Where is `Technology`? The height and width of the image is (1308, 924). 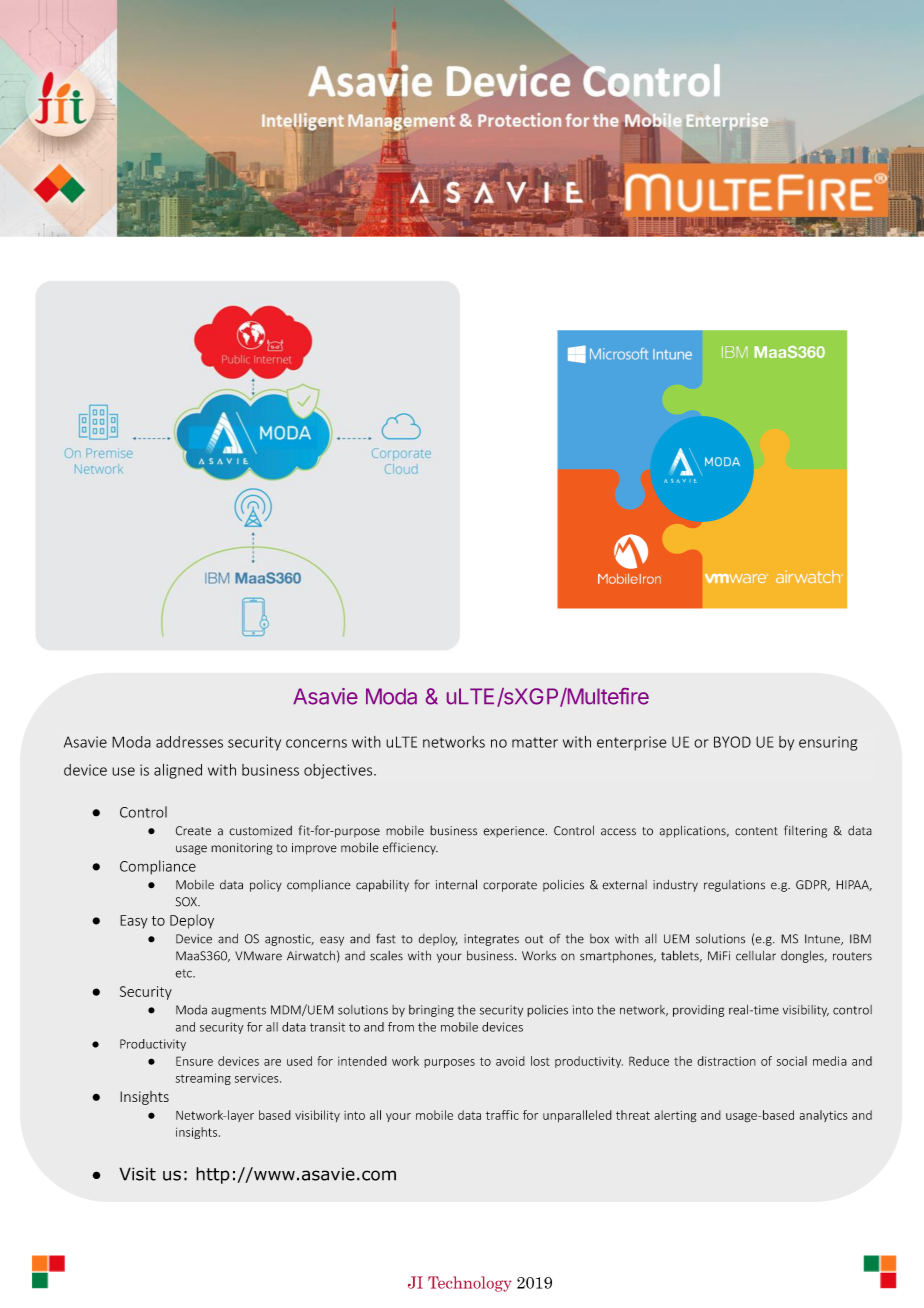
Technology is located at coordinates (470, 1284).
